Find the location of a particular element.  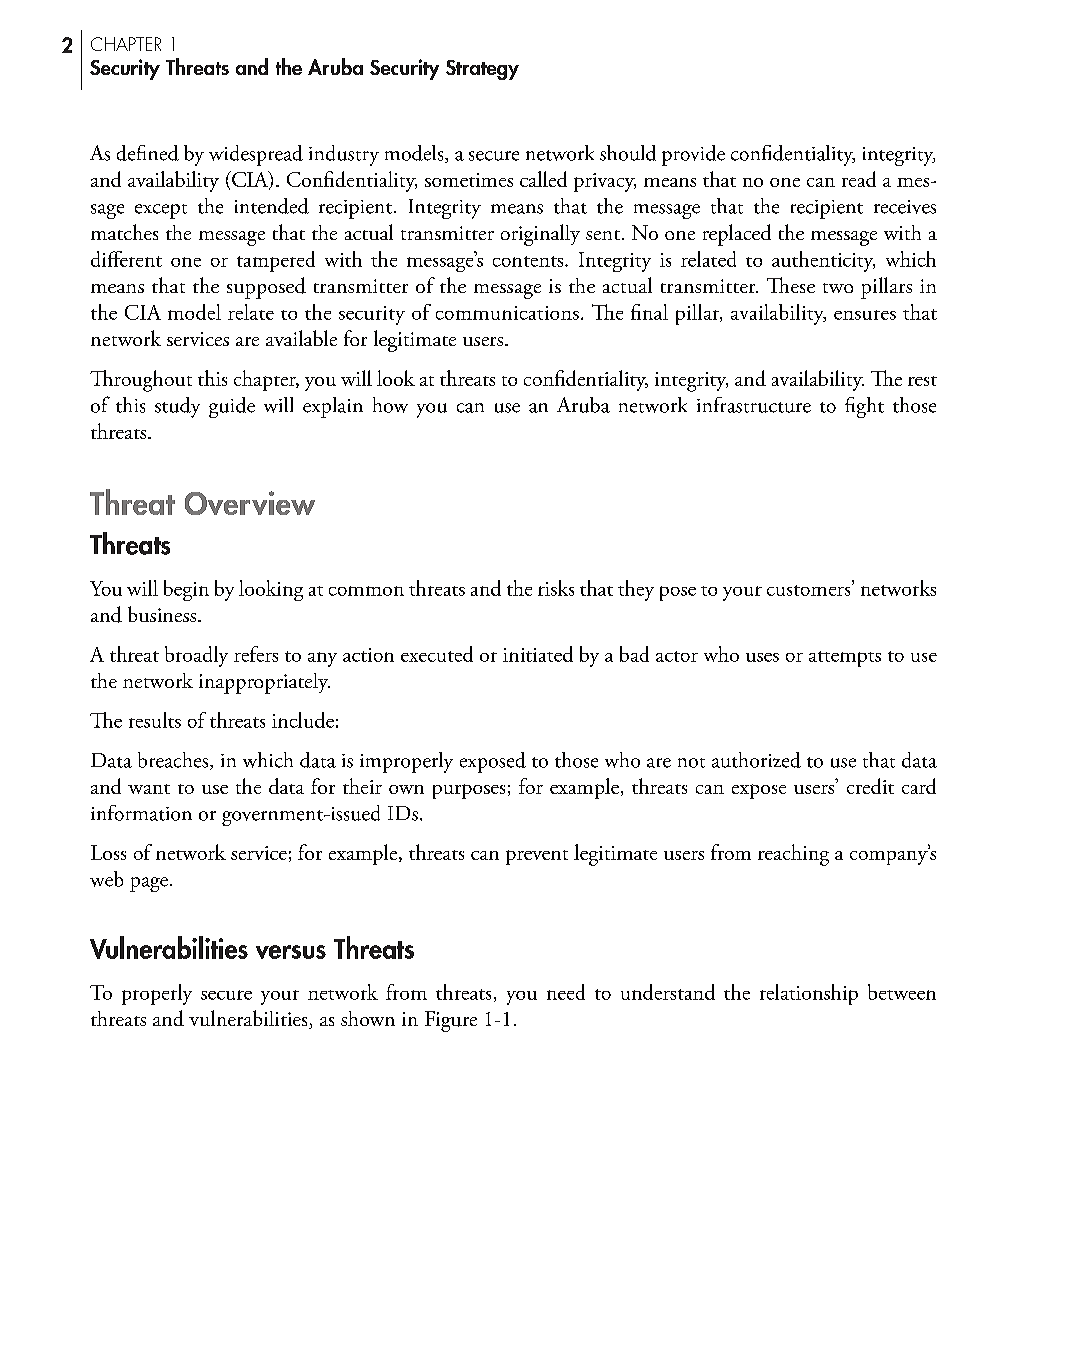

initiated is located at coordinates (538, 654).
